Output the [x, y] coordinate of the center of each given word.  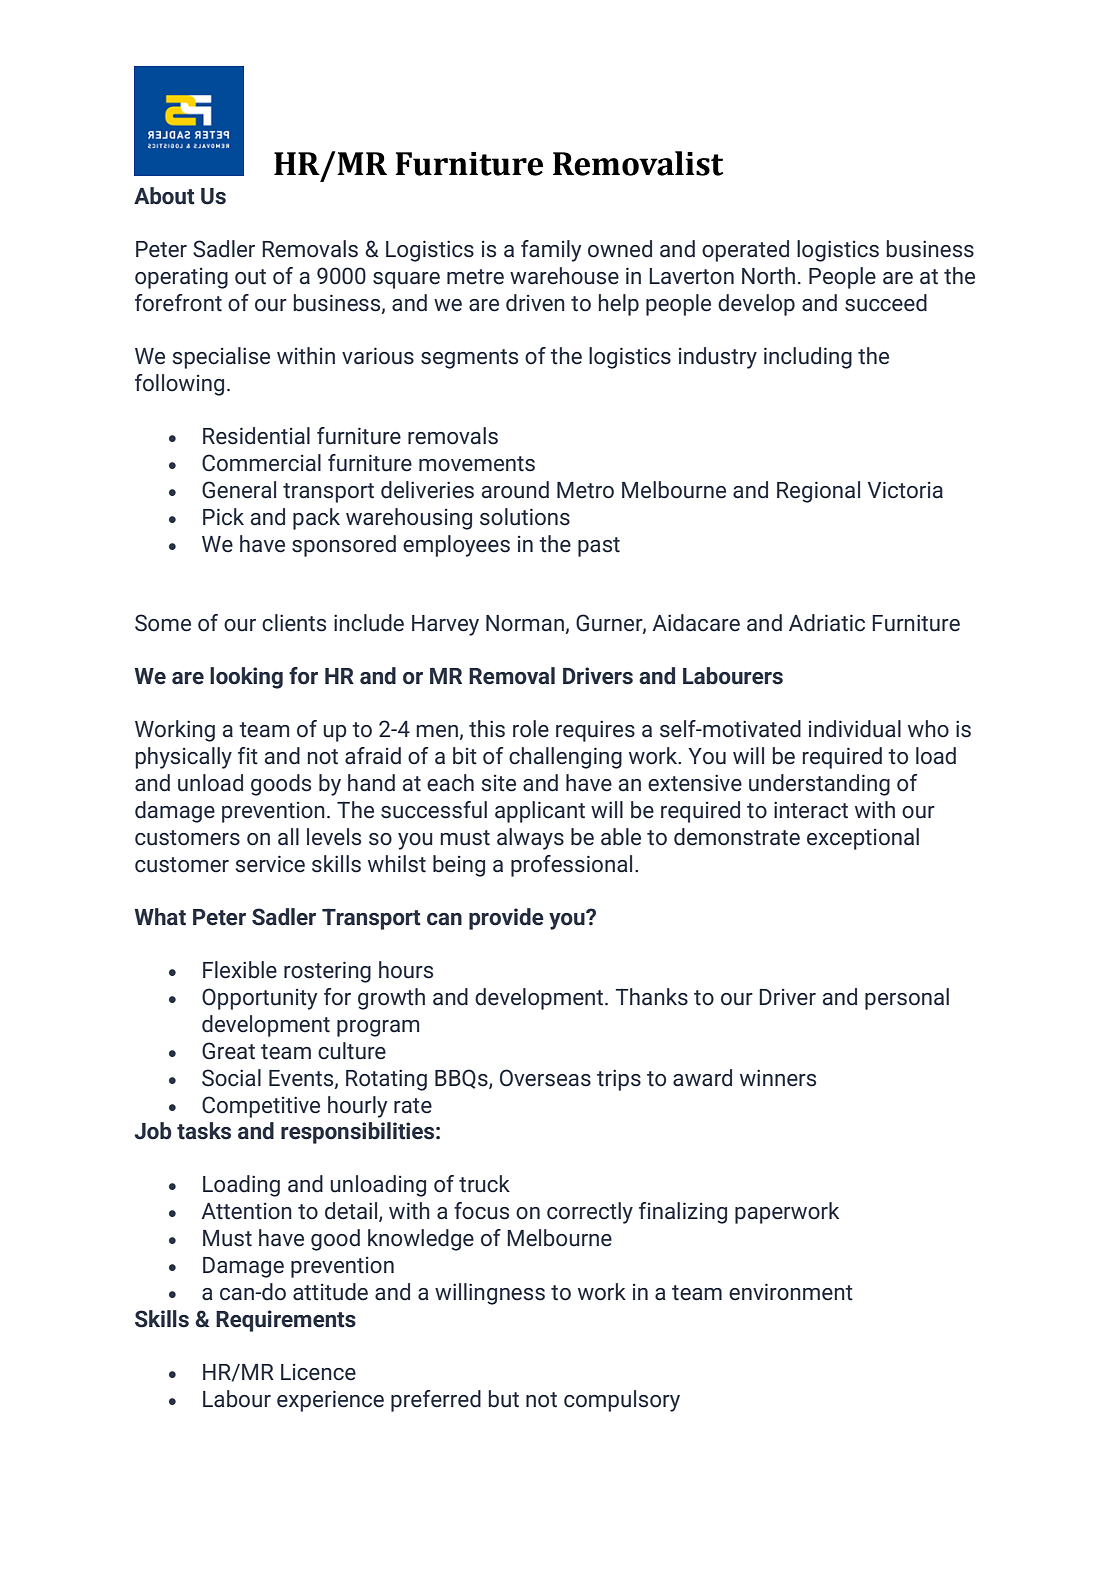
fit [248, 756]
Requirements [286, 1321]
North [768, 276]
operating [181, 278]
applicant [540, 812]
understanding [819, 785]
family [551, 251]
